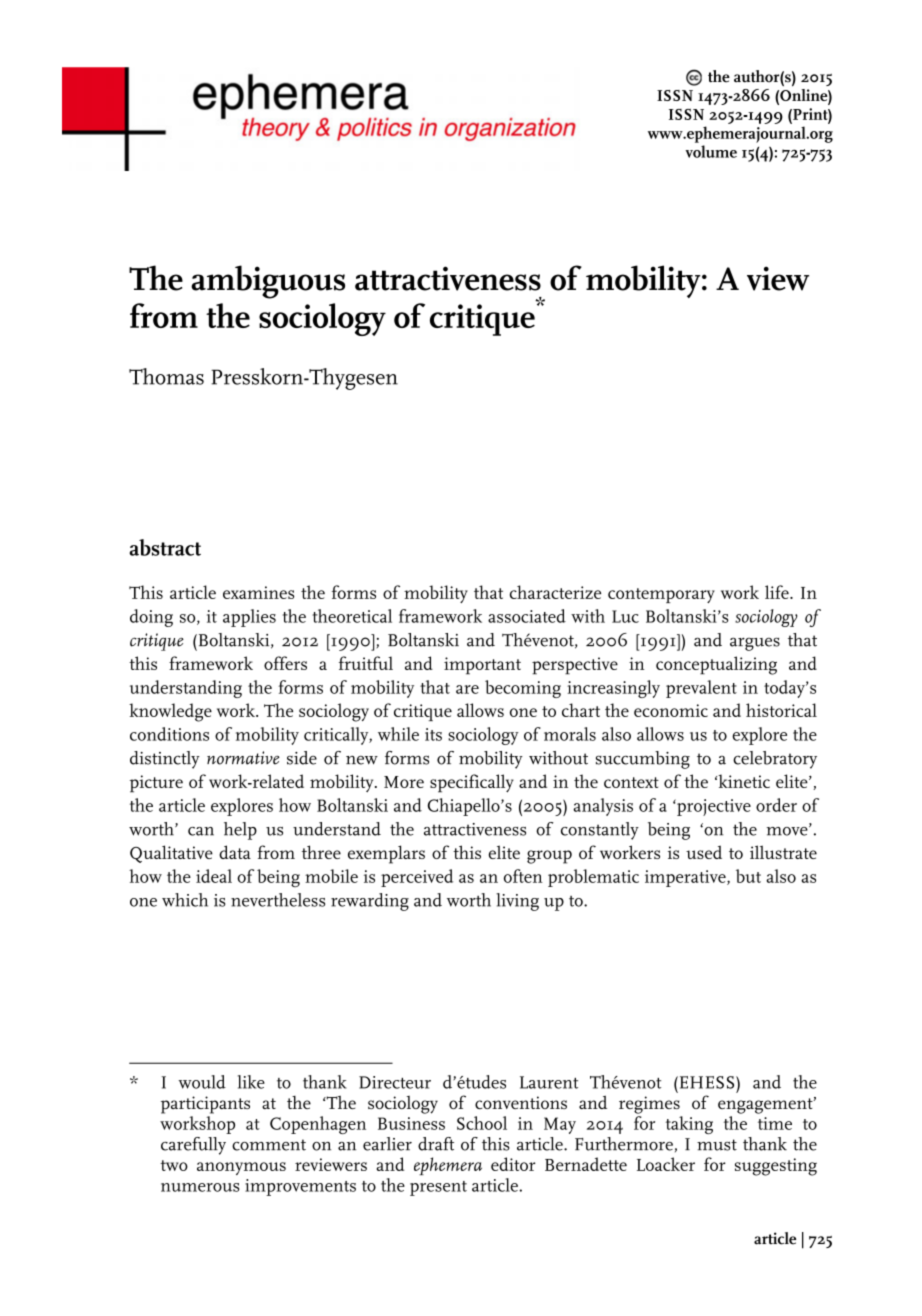  Describe the element at coordinates (717, 1145) in the screenshot. I see `must` at that location.
